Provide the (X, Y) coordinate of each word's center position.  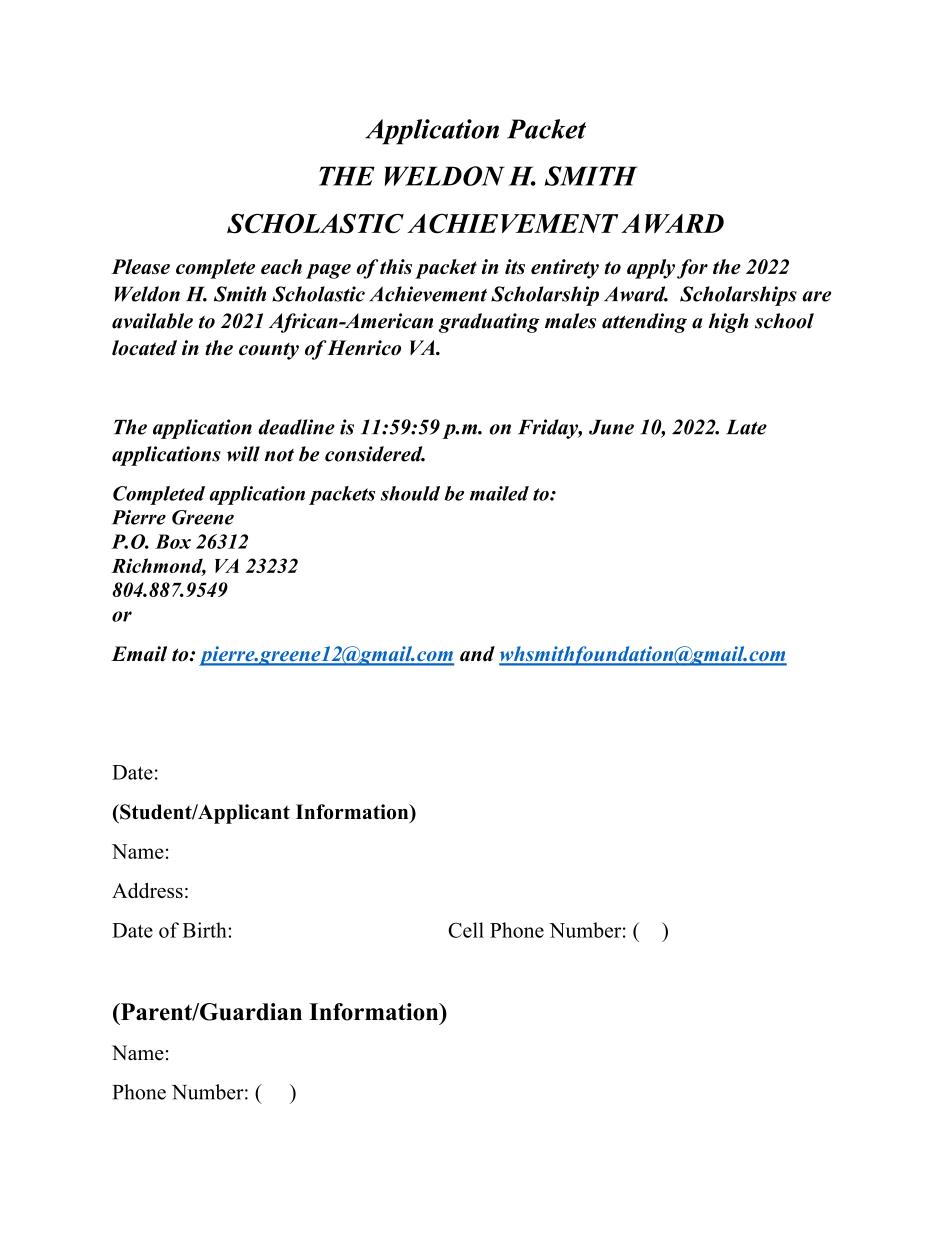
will (243, 454)
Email (139, 654)
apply (651, 269)
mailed (499, 493)
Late (746, 427)
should (410, 493)
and (477, 654)
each (281, 266)
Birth (204, 930)
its (515, 266)
